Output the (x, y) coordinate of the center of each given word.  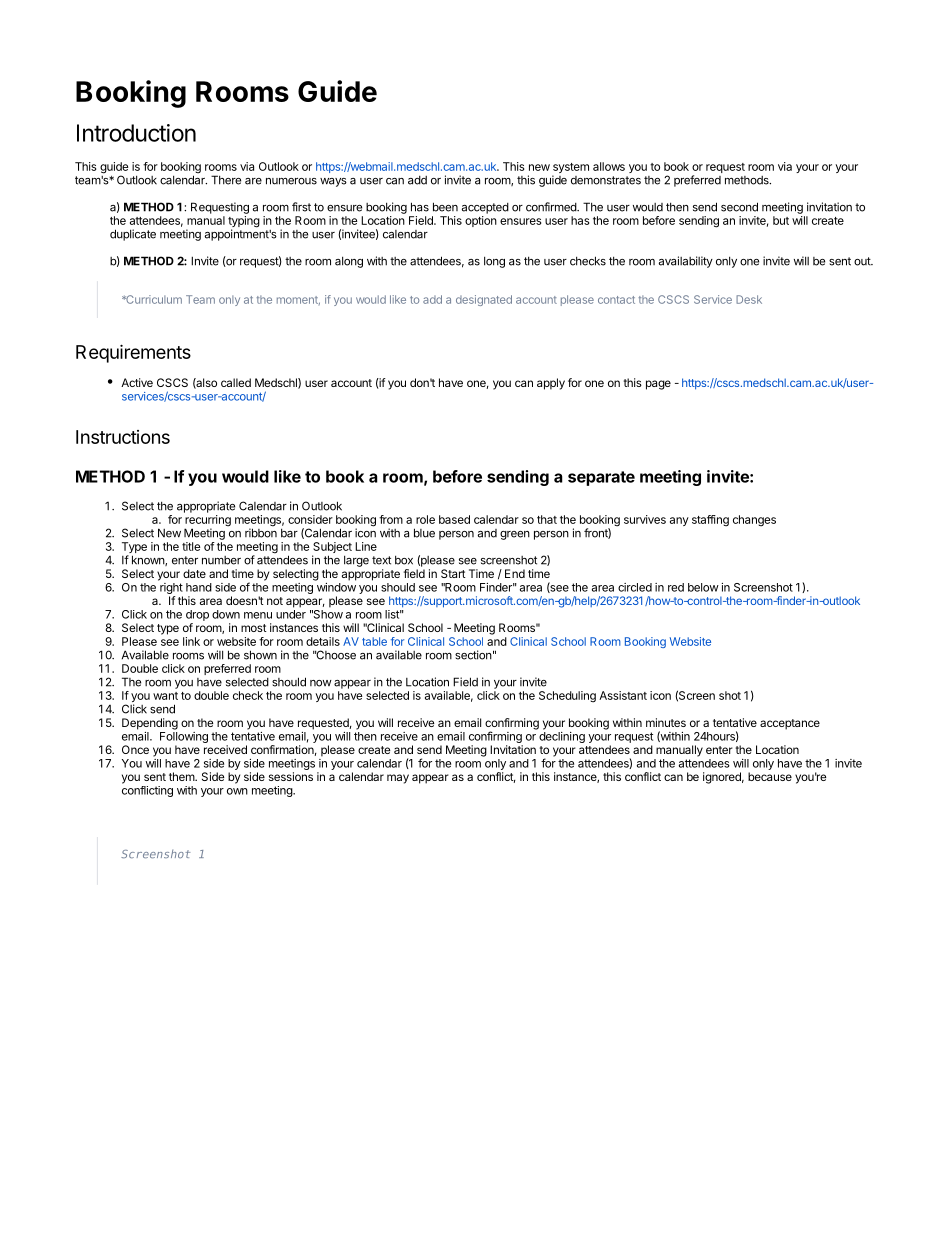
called (236, 382)
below (703, 587)
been (445, 207)
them (182, 776)
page (658, 385)
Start (453, 573)
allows (609, 166)
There (226, 180)
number (221, 560)
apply (551, 384)
